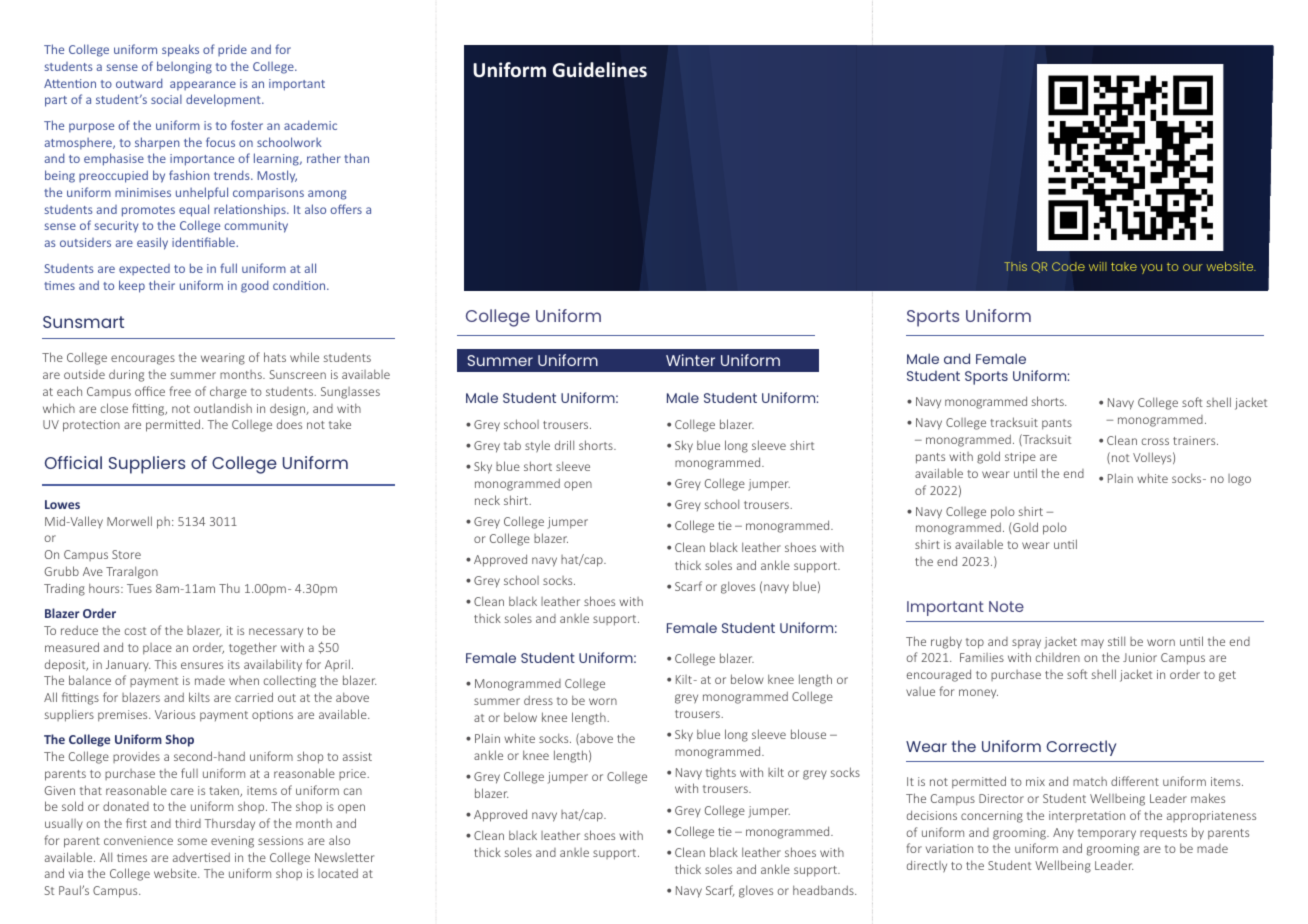  Describe the element at coordinates (1068, 266) in the page. I see `Code` at that location.
